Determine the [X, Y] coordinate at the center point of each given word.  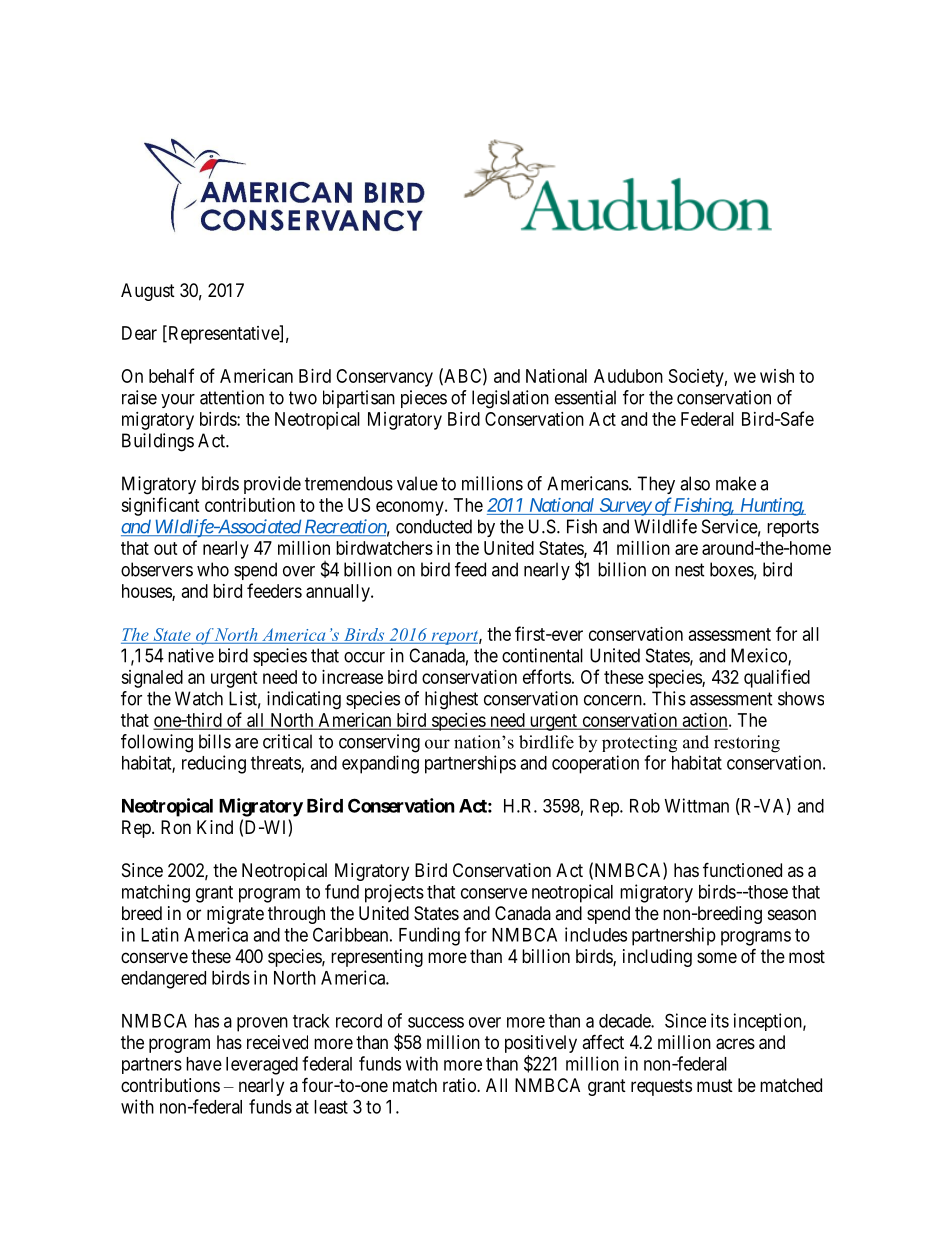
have [204, 1064]
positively [541, 1044]
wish [777, 376]
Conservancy [384, 378]
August [148, 292]
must [715, 1085]
